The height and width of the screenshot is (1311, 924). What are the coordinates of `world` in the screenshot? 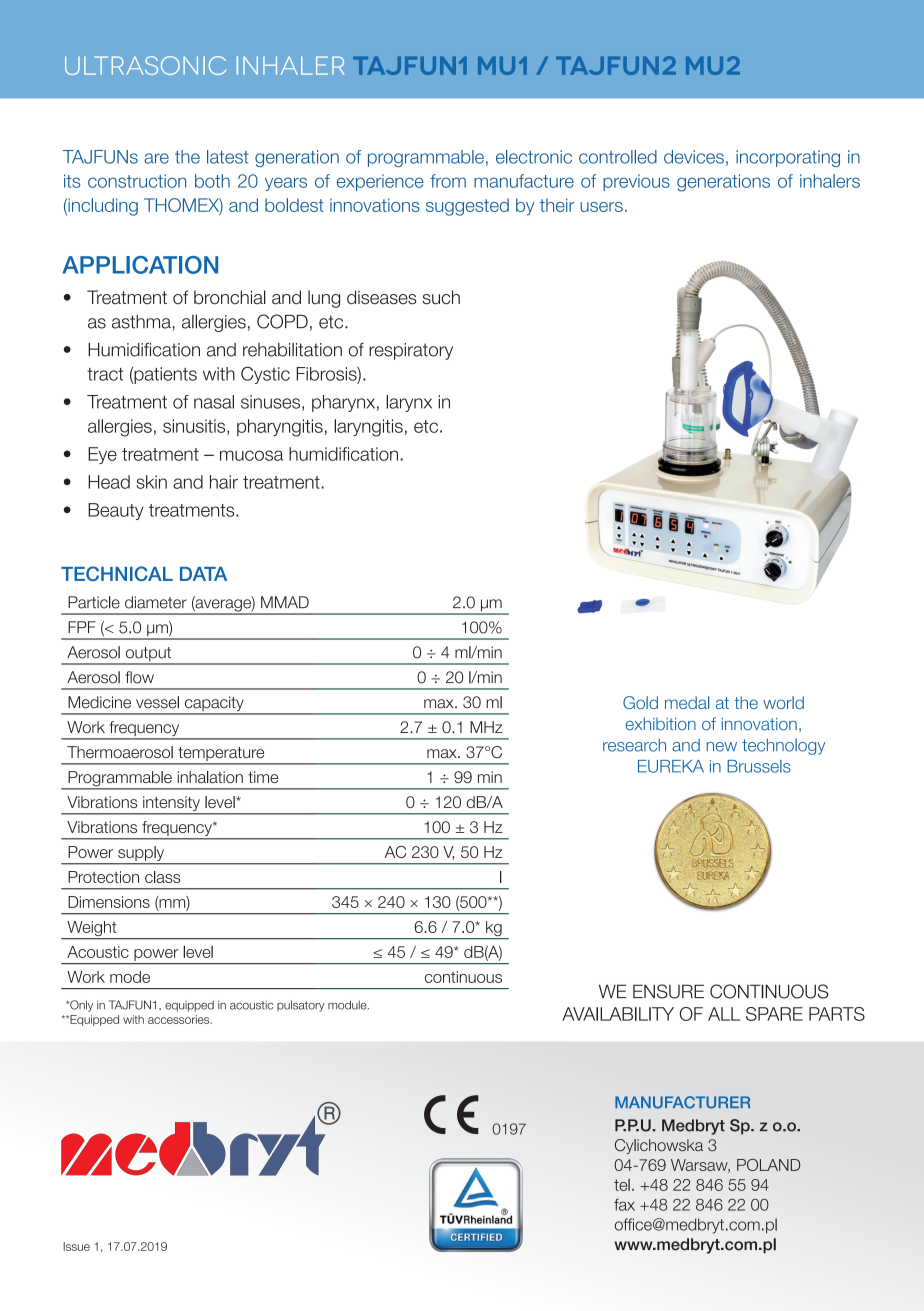 It's located at (783, 702).
